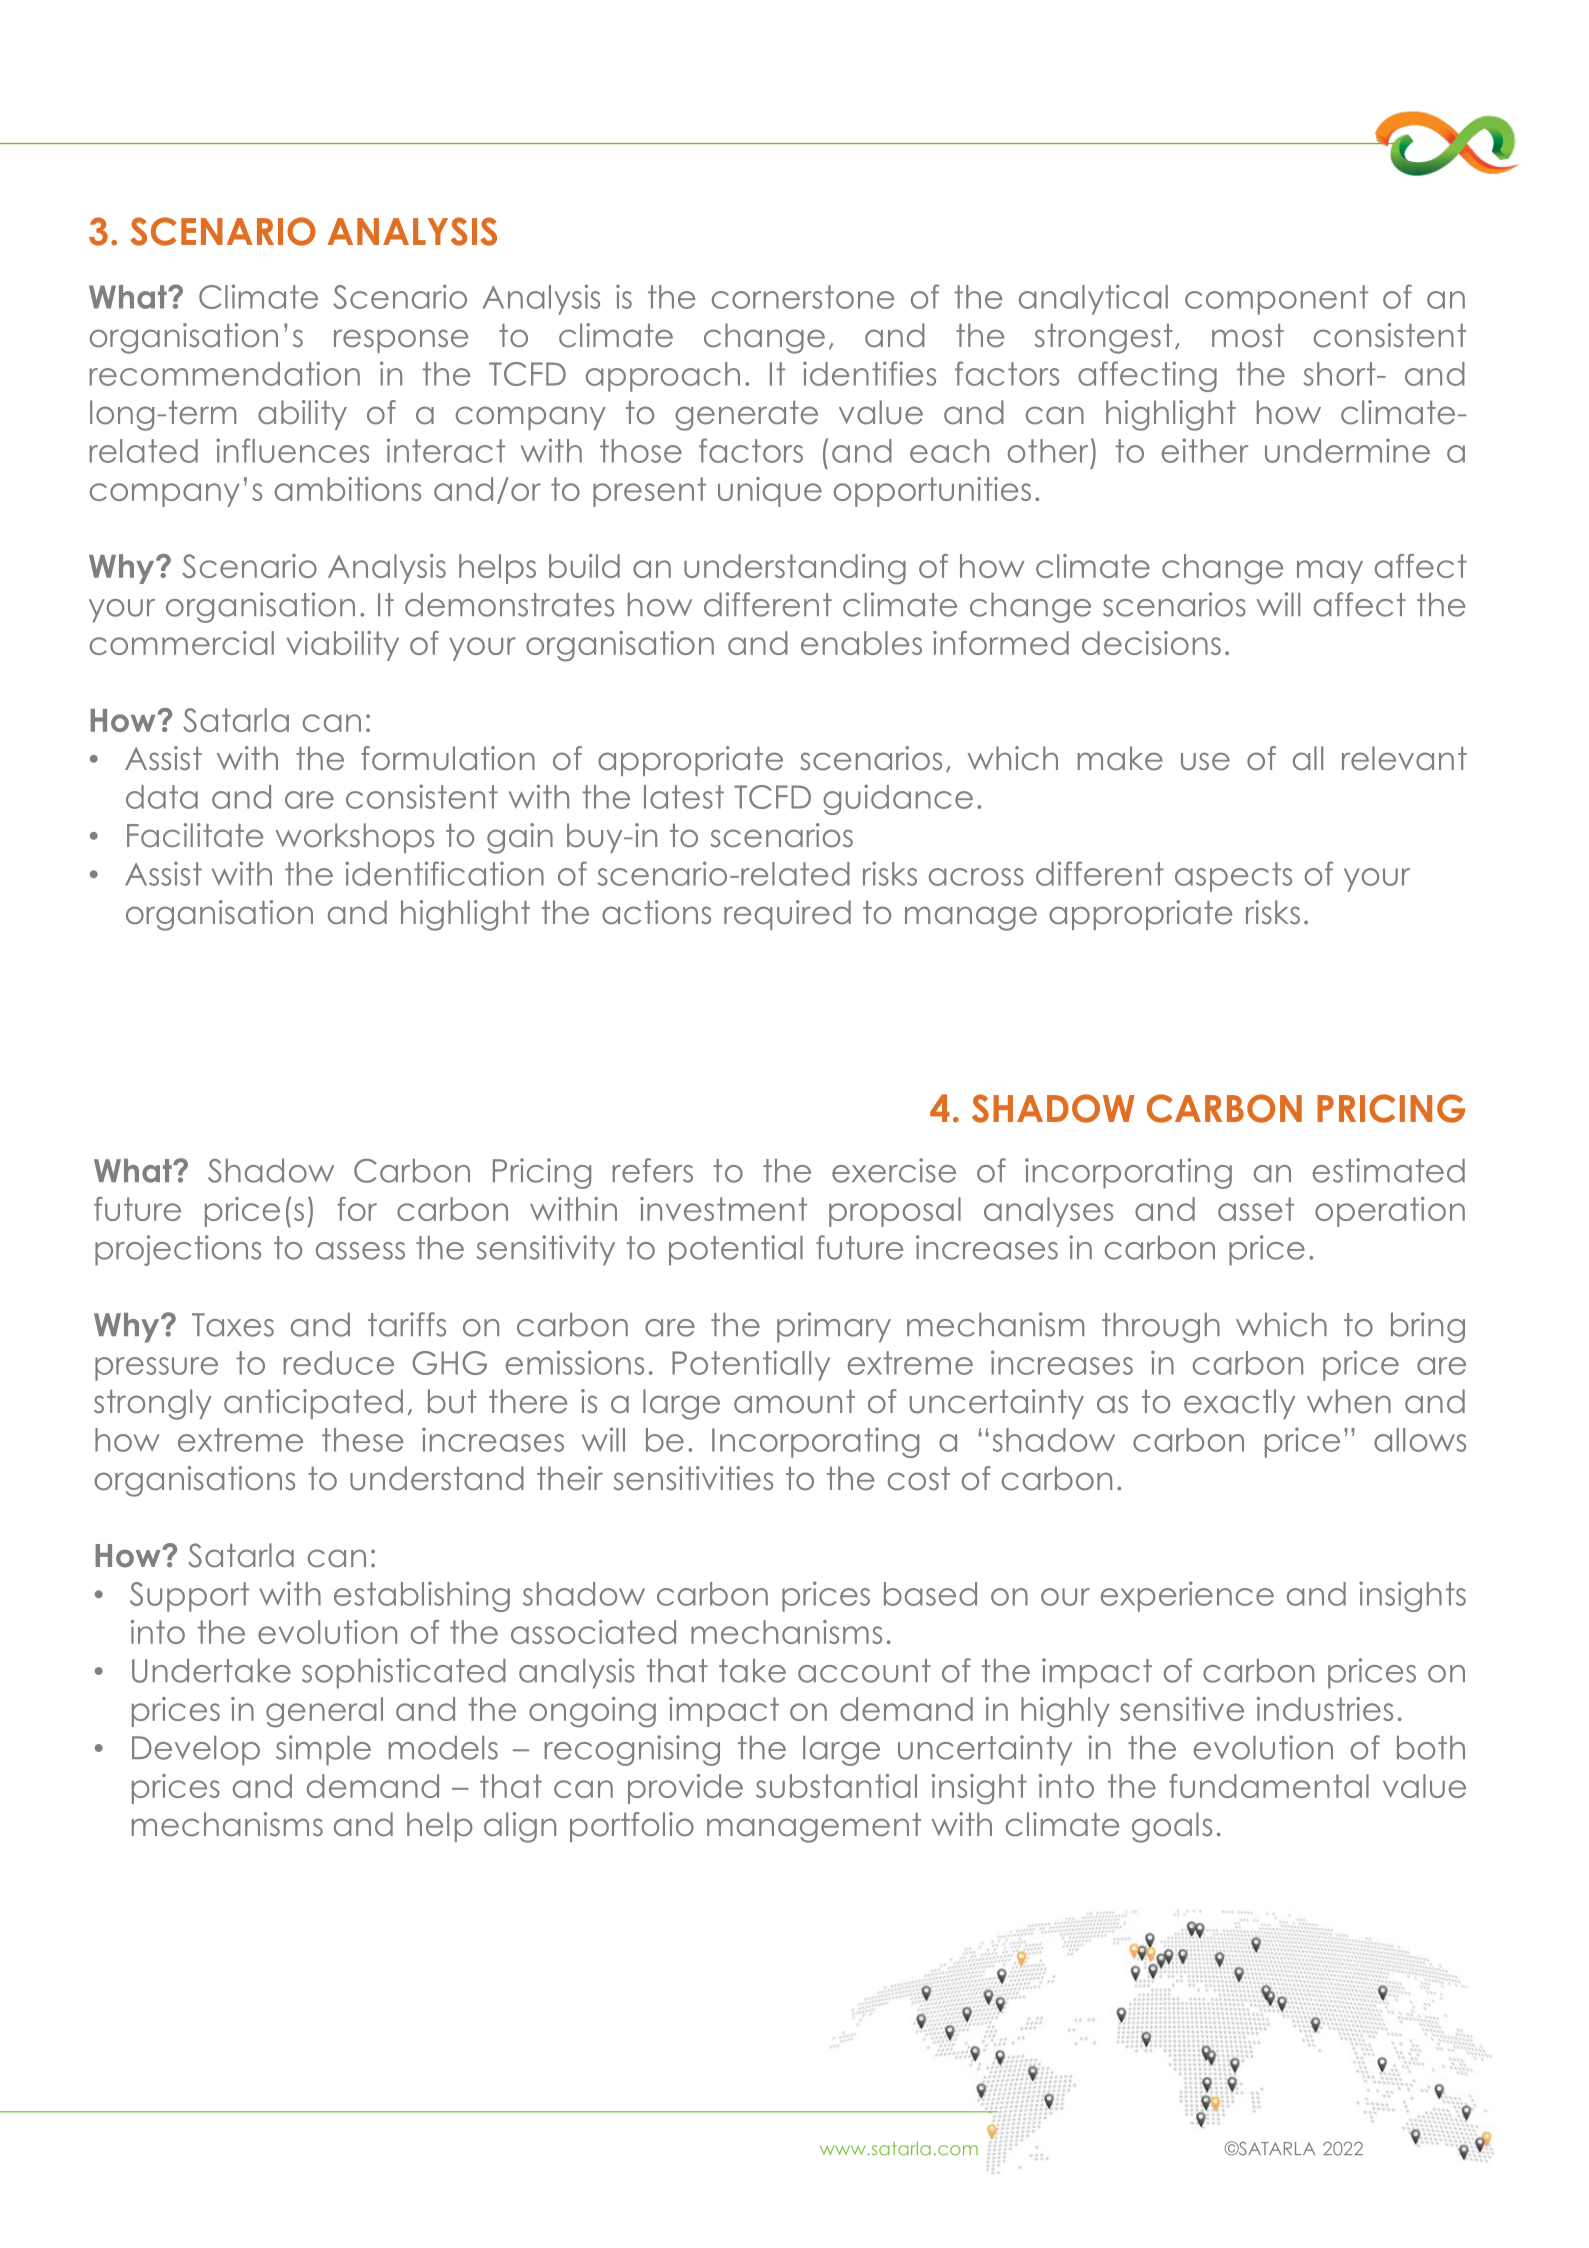 This page has width=1589, height=2248. What do you see at coordinates (894, 1170) in the page?
I see `exercise` at bounding box center [894, 1170].
